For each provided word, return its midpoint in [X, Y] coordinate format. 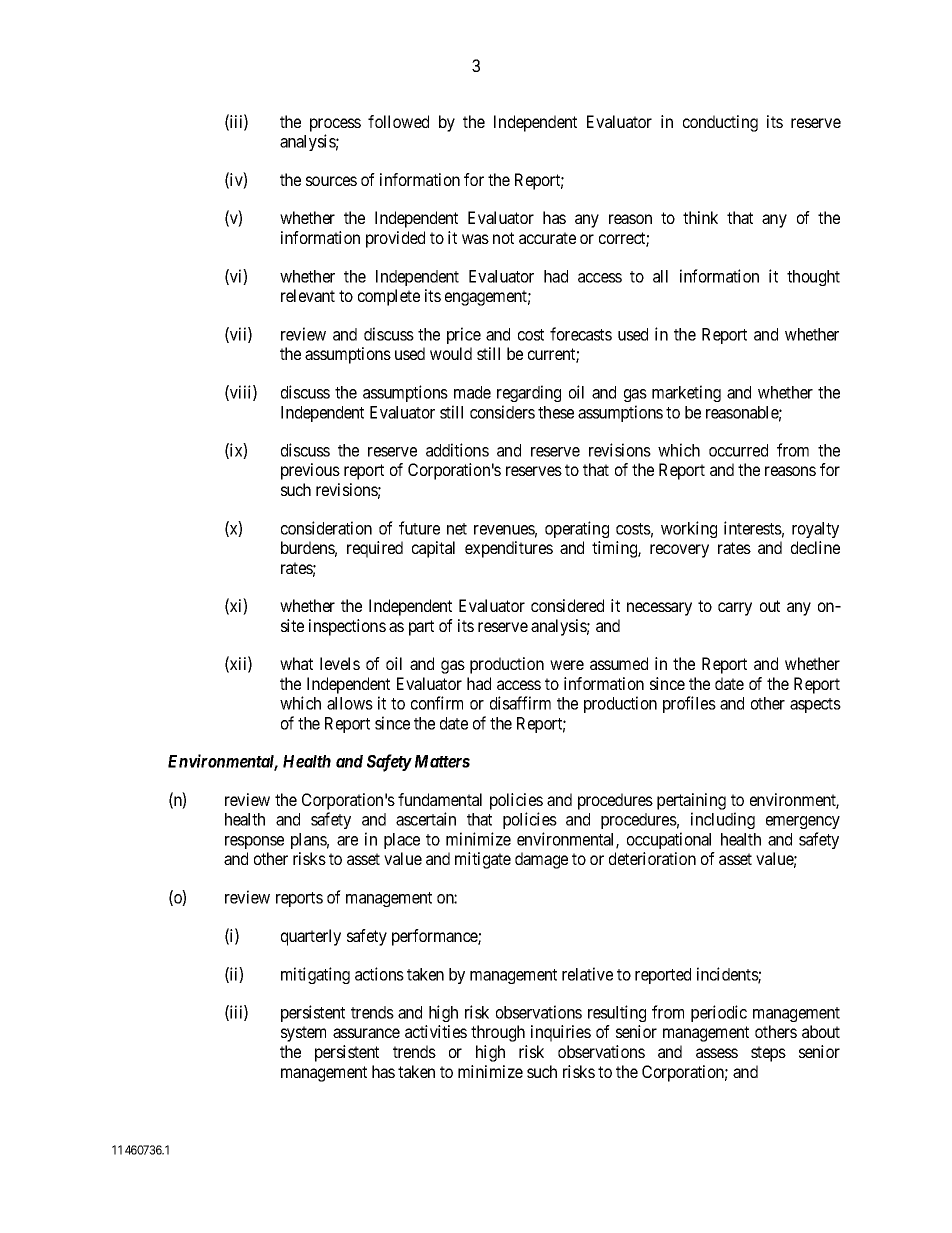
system [303, 1034]
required [375, 549]
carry [735, 609]
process [335, 125]
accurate [547, 238]
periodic [719, 1013]
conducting [720, 123]
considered [567, 605]
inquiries [561, 1033]
